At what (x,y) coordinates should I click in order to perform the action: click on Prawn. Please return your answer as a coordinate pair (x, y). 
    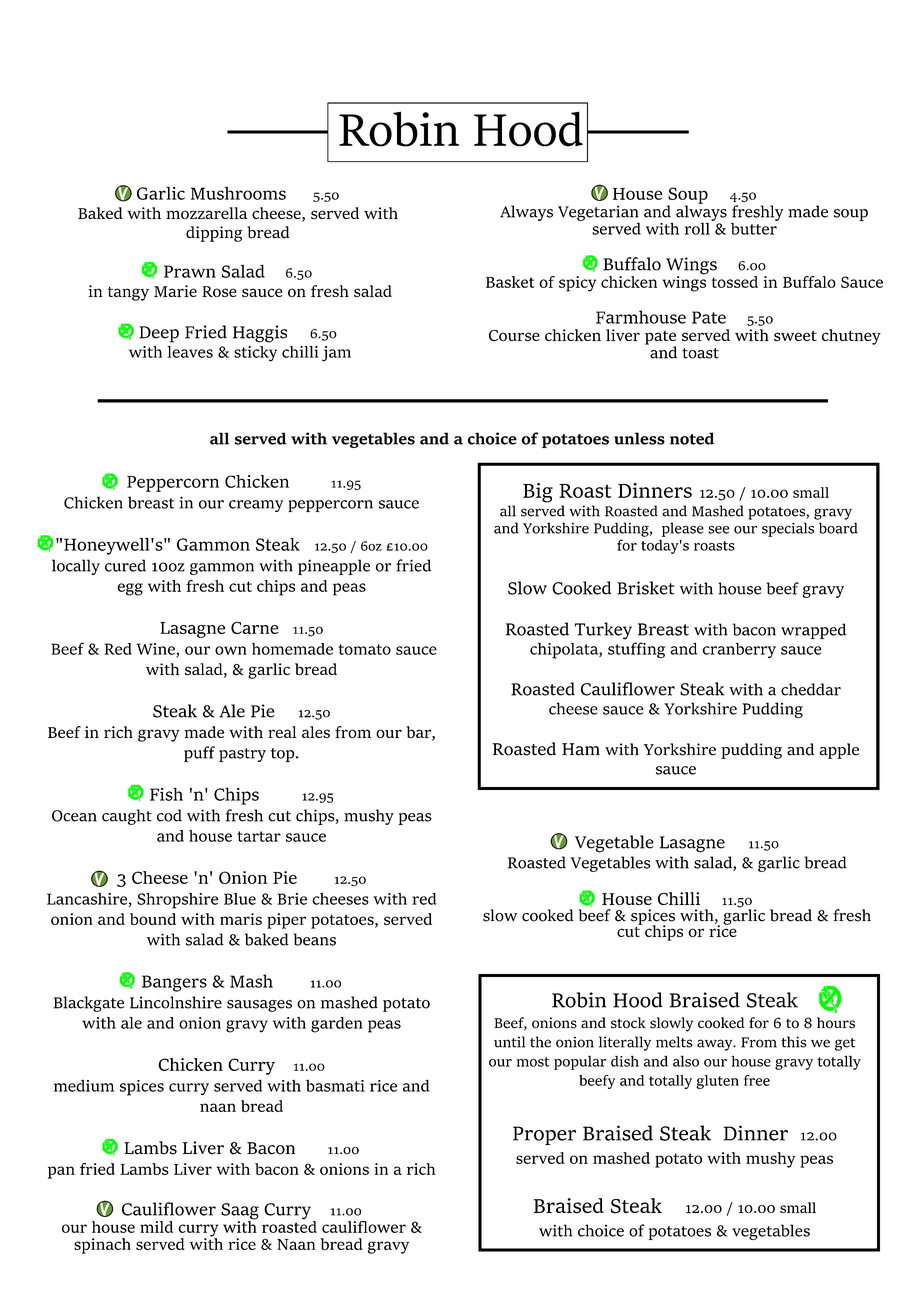
    Looking at the image, I should click on (190, 271).
